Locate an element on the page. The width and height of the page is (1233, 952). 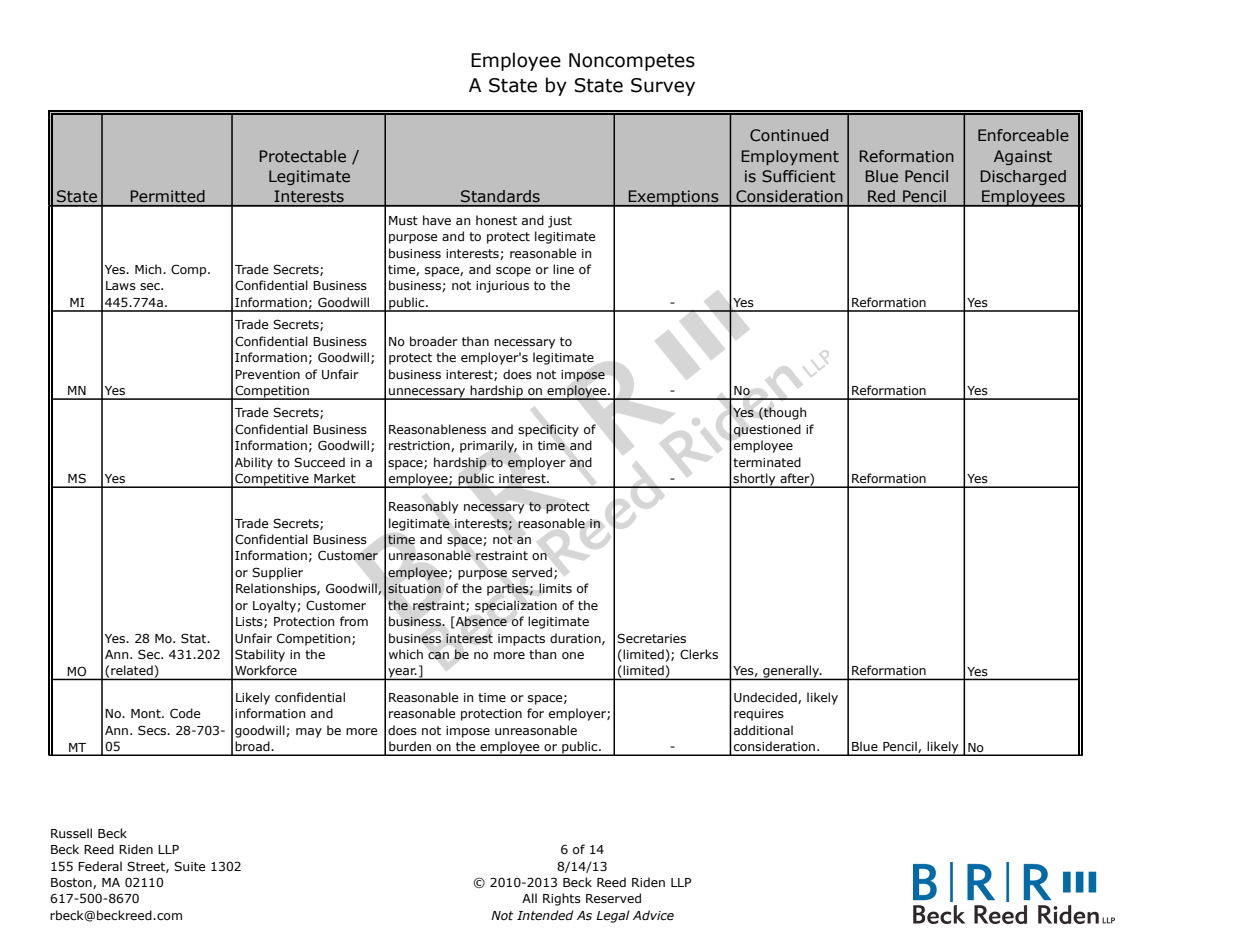
Code is located at coordinates (185, 713).
